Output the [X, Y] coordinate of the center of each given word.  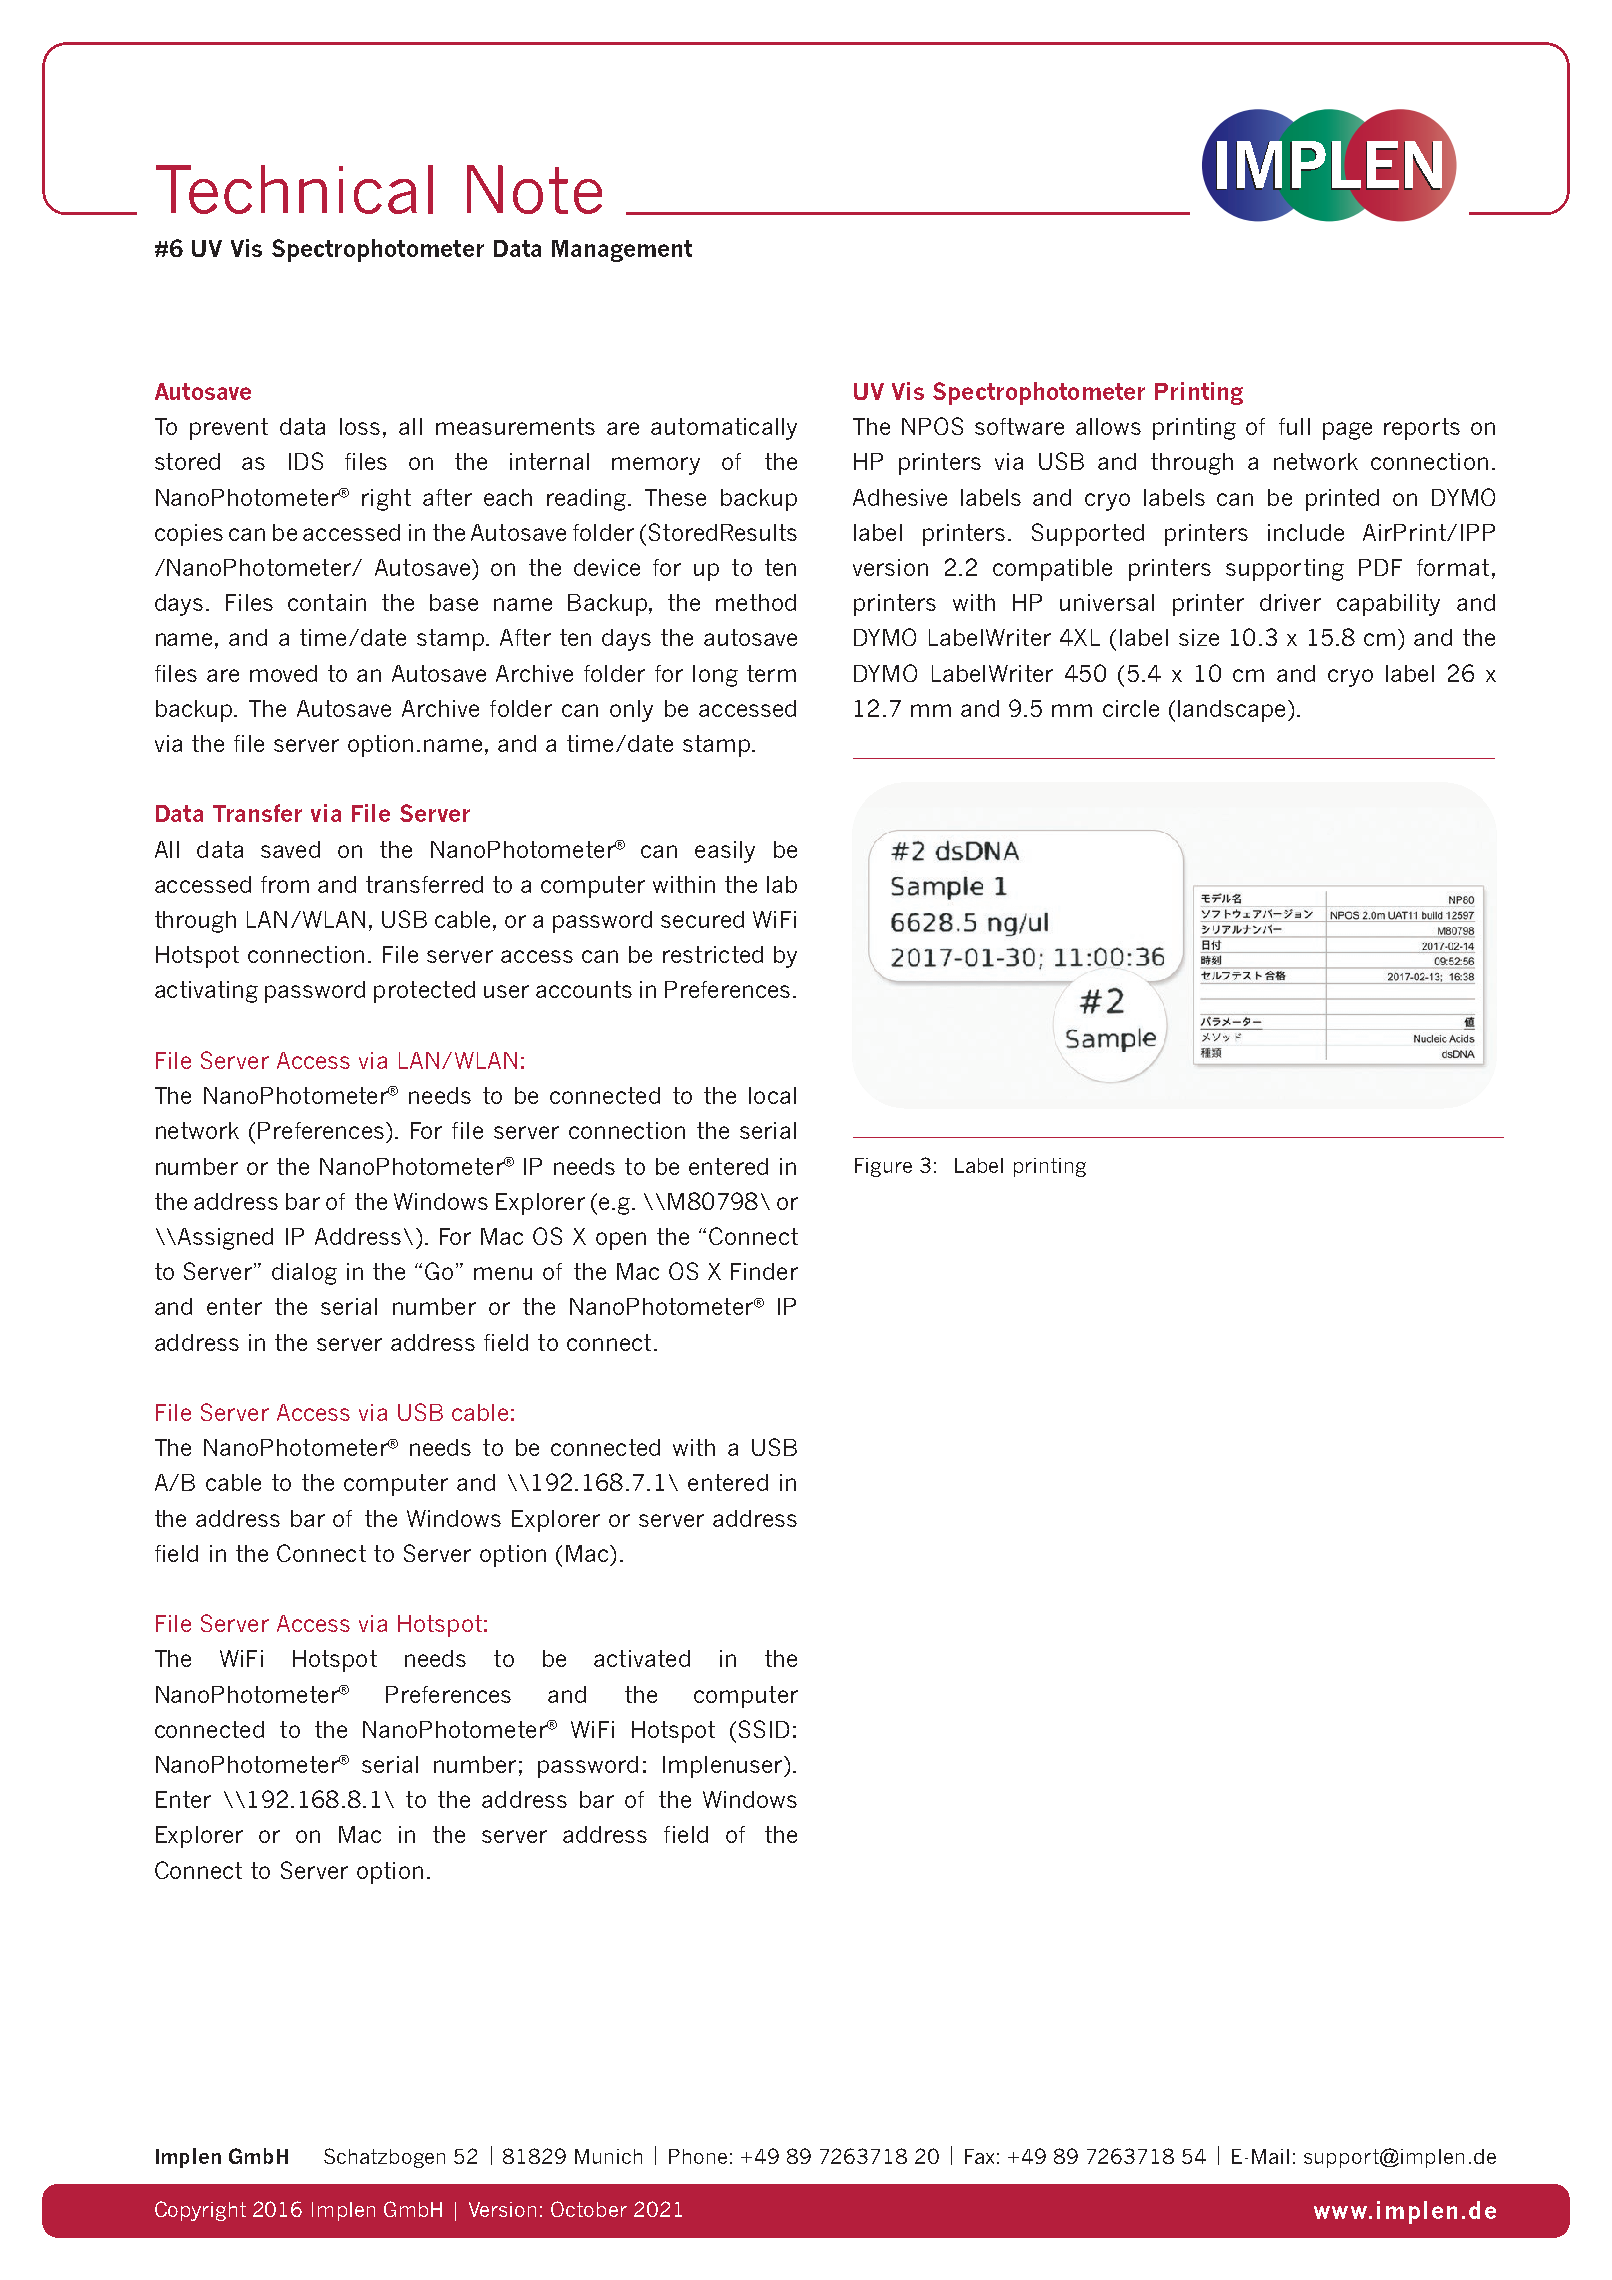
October [589, 2209]
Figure [883, 1167]
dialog [304, 1274]
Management [622, 251]
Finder [764, 1271]
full [1294, 426]
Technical [294, 189]
